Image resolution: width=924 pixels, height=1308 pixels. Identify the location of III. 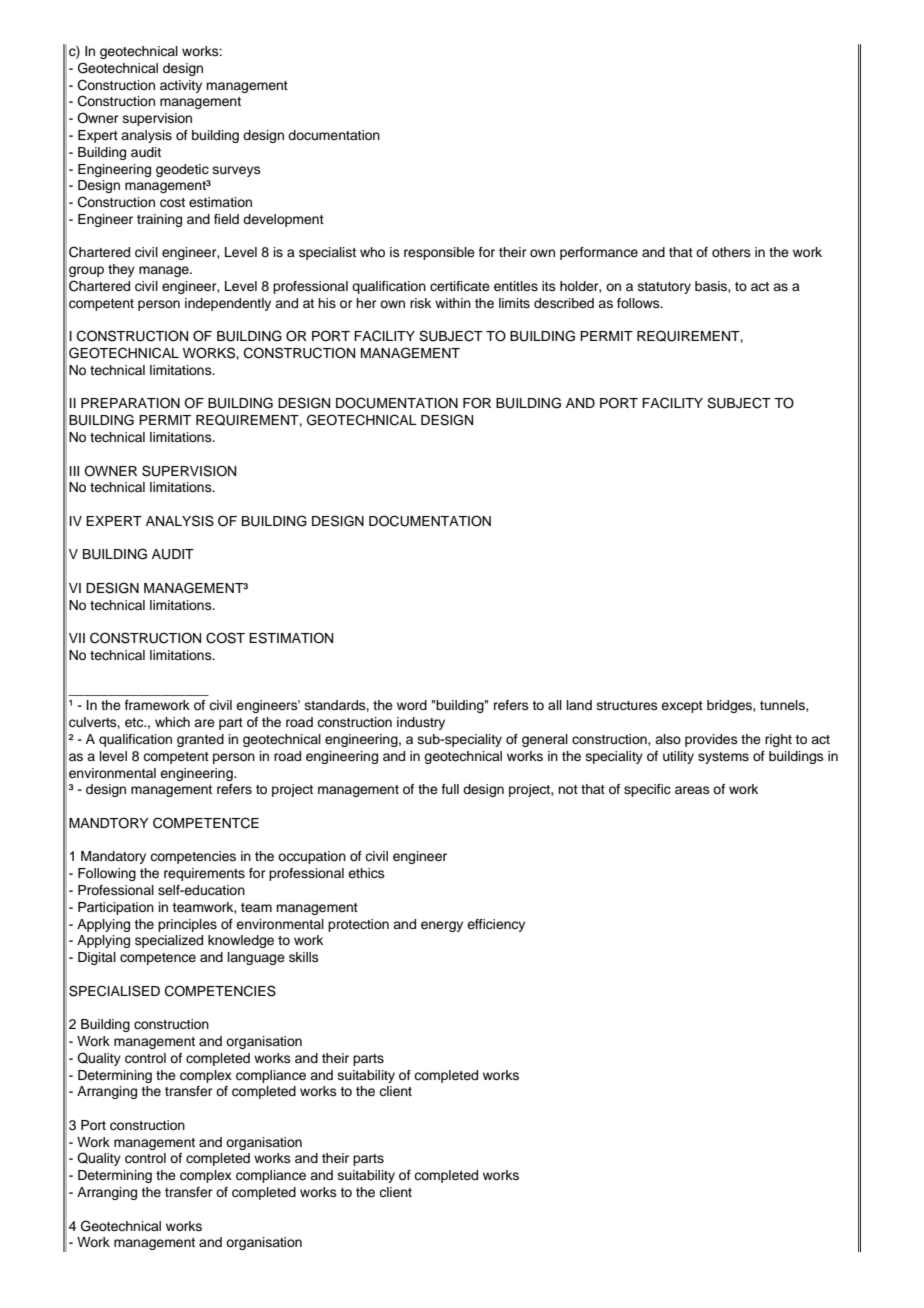
(74, 471).
